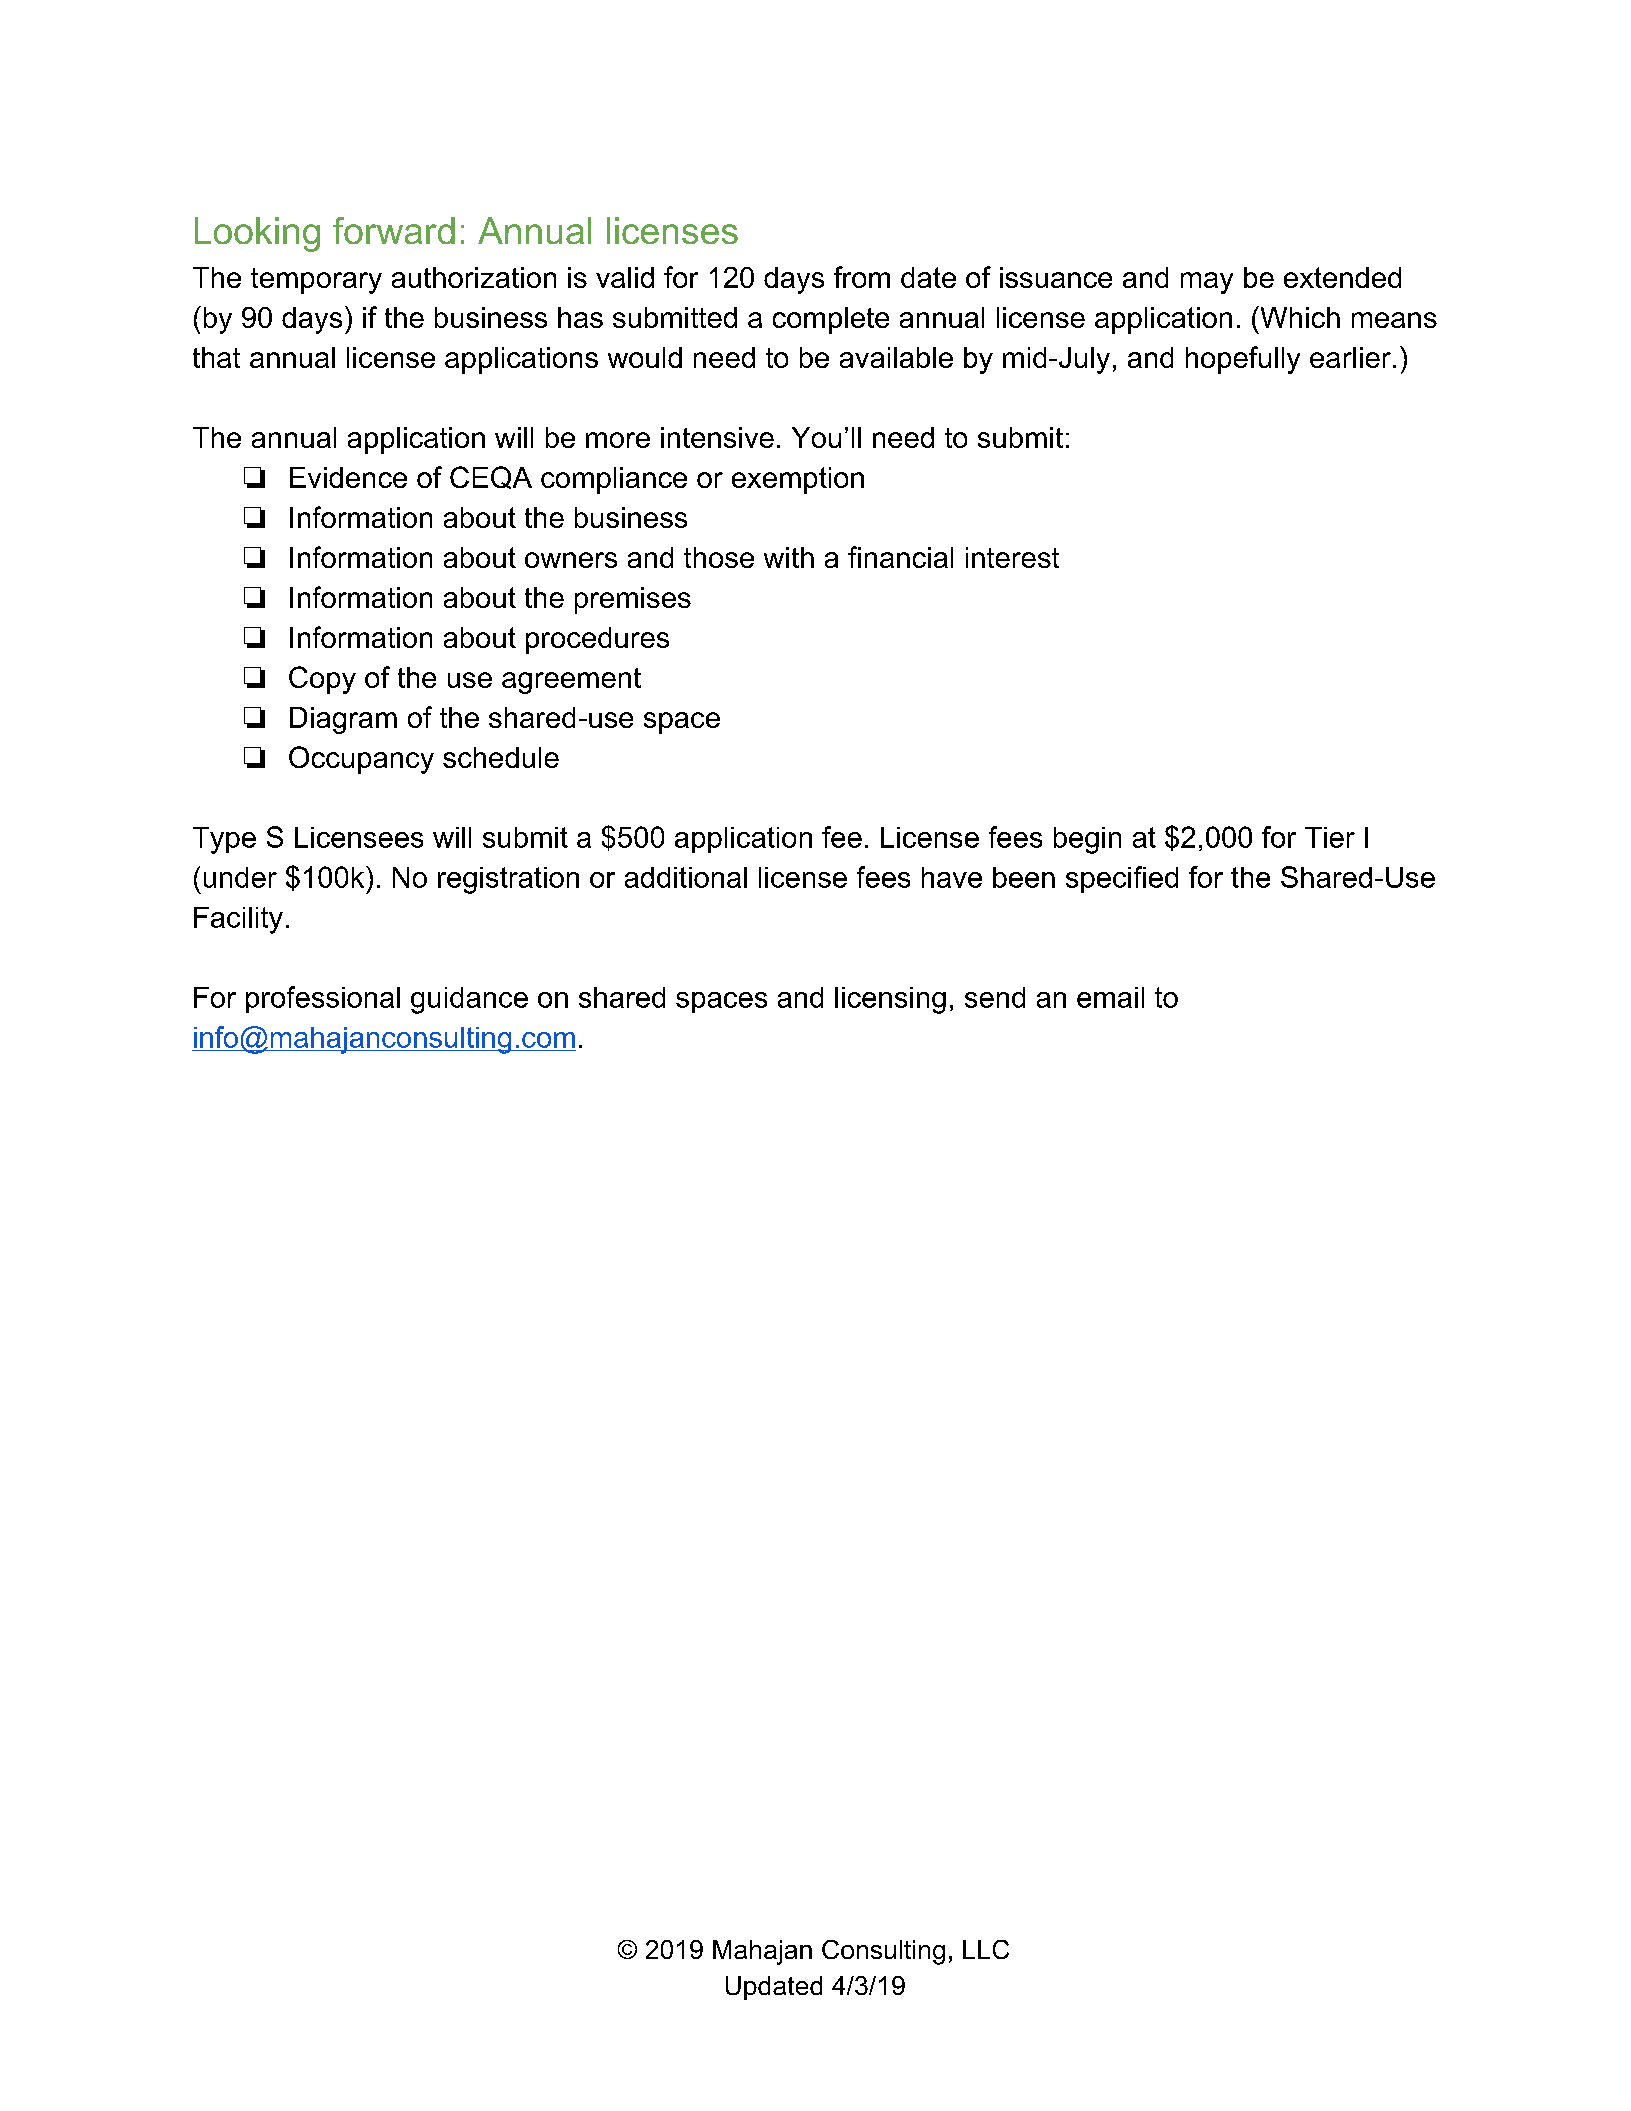  What do you see at coordinates (890, 1000) in the screenshot?
I see `licensing` at bounding box center [890, 1000].
